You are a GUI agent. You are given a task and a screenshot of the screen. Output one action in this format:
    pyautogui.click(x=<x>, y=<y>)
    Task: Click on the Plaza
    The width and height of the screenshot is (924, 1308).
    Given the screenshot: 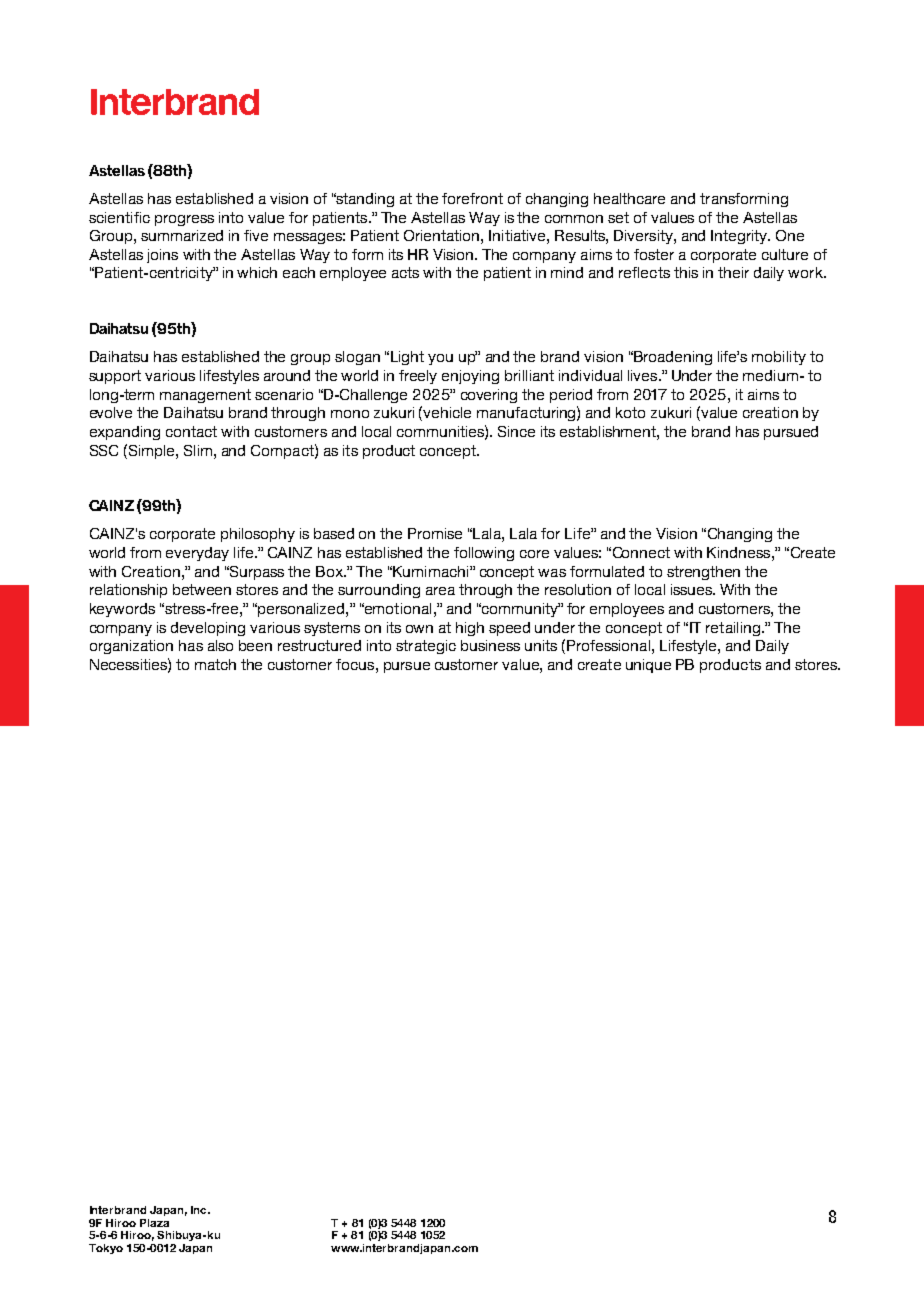 What is the action you would take?
    pyautogui.click(x=154, y=1223)
